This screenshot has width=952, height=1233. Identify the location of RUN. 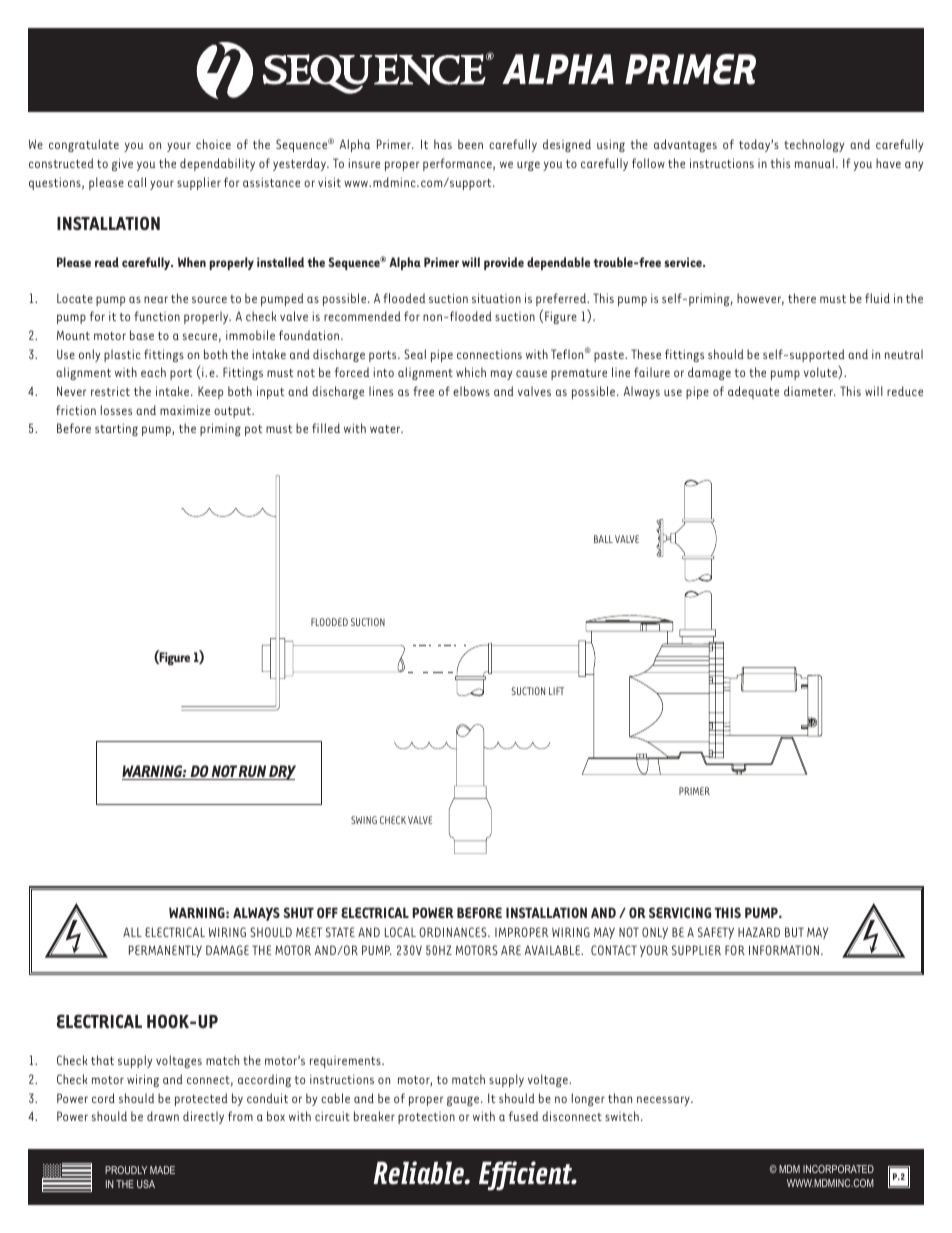
(253, 772).
